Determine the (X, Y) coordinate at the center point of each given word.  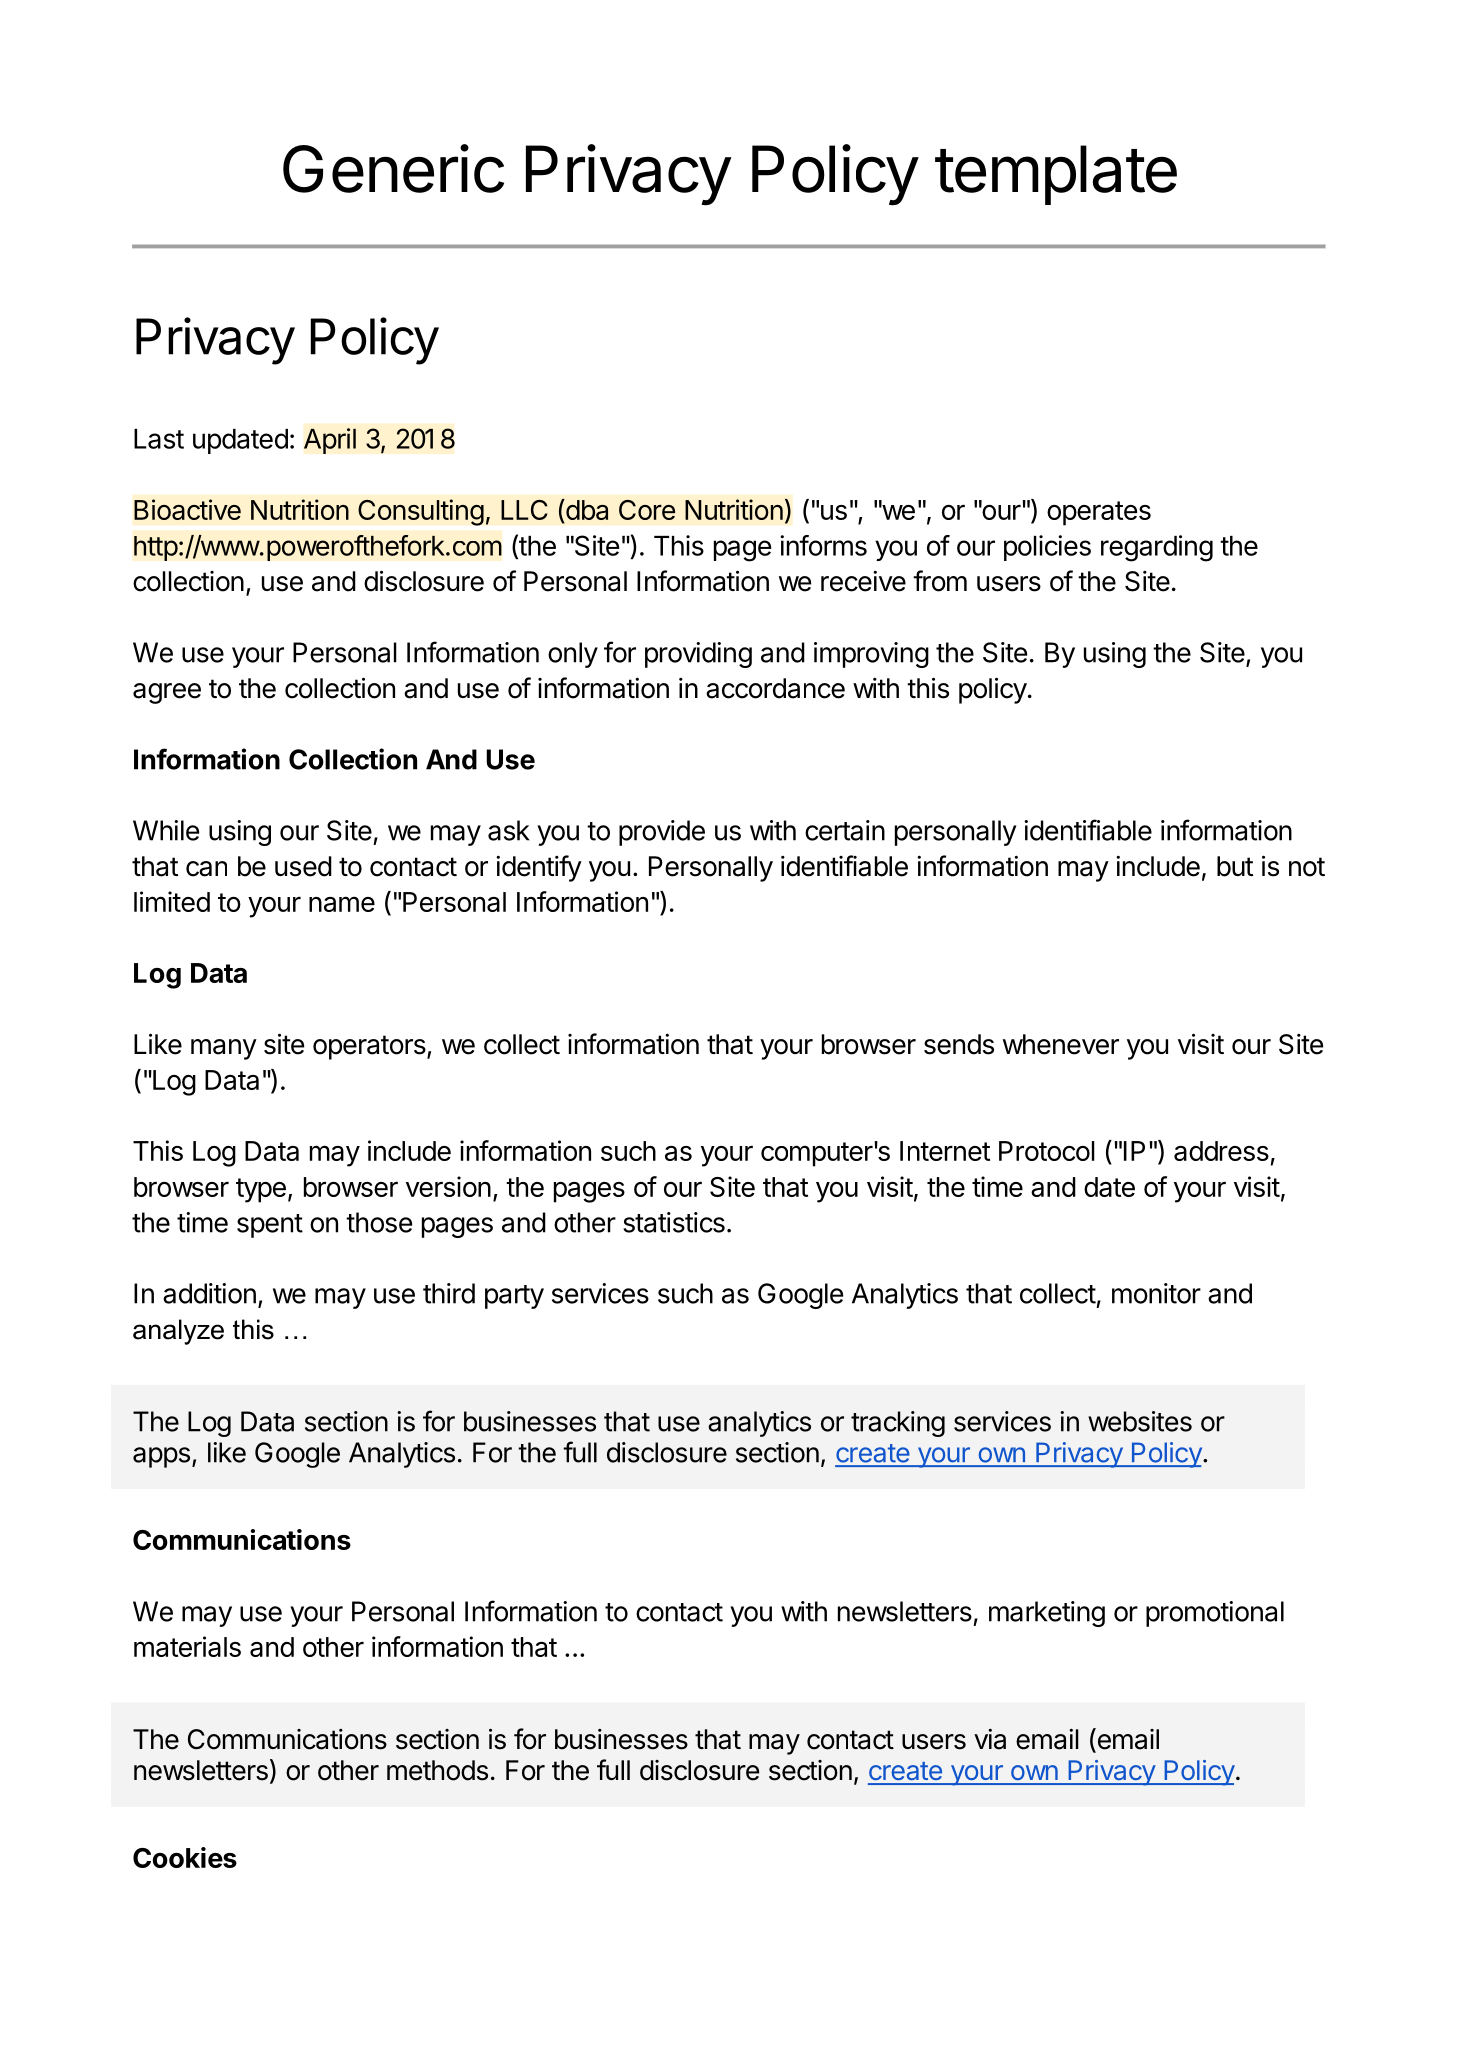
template (1056, 175)
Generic (393, 168)
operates (1099, 513)
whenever (1061, 1044)
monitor (1156, 1293)
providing (698, 655)
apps (161, 1457)
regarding (1157, 548)
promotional (1215, 1614)
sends (959, 1044)
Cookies (185, 1857)
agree (167, 693)
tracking (898, 1424)
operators (370, 1047)
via (990, 1739)
